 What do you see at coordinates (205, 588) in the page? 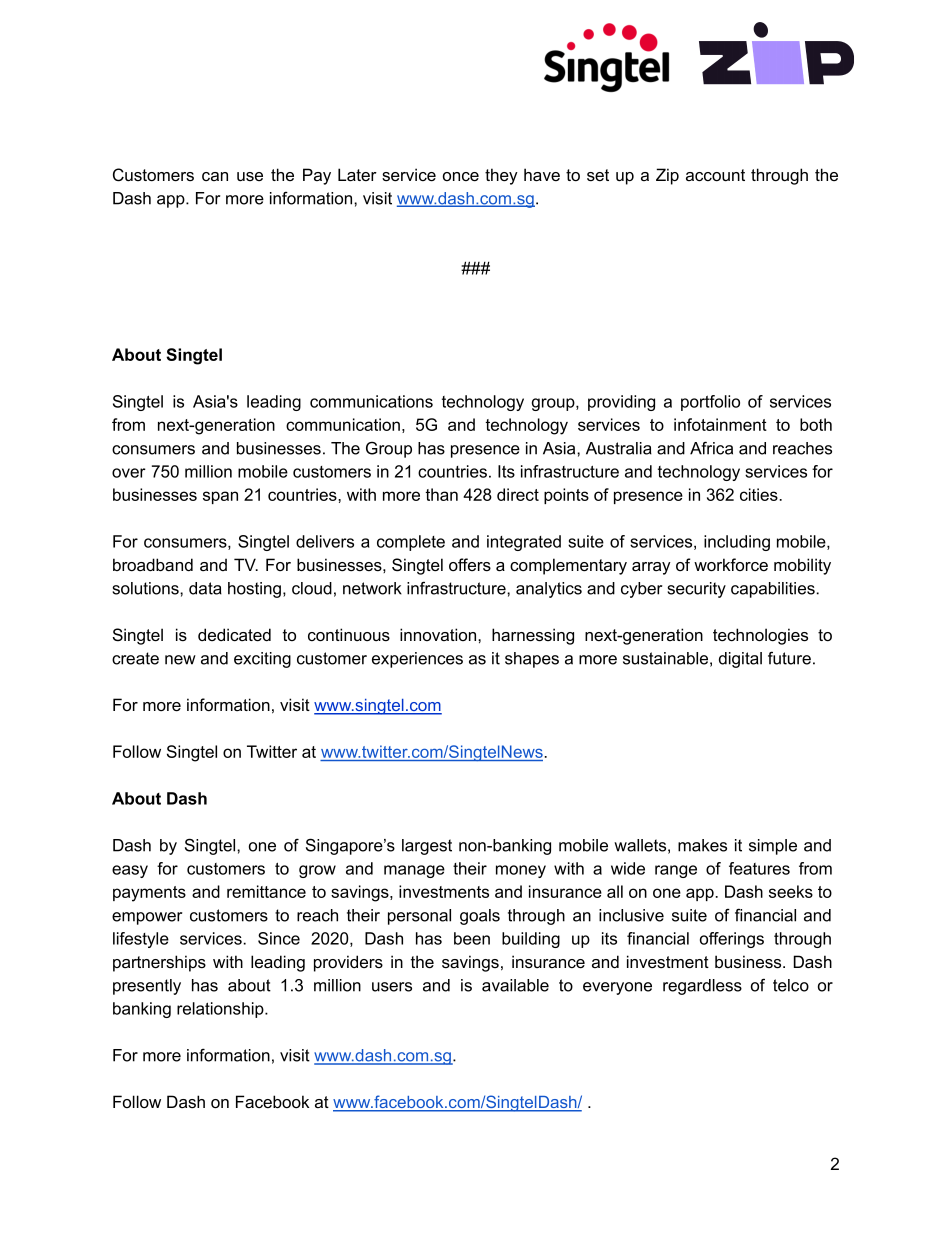
I see `data` at bounding box center [205, 588].
